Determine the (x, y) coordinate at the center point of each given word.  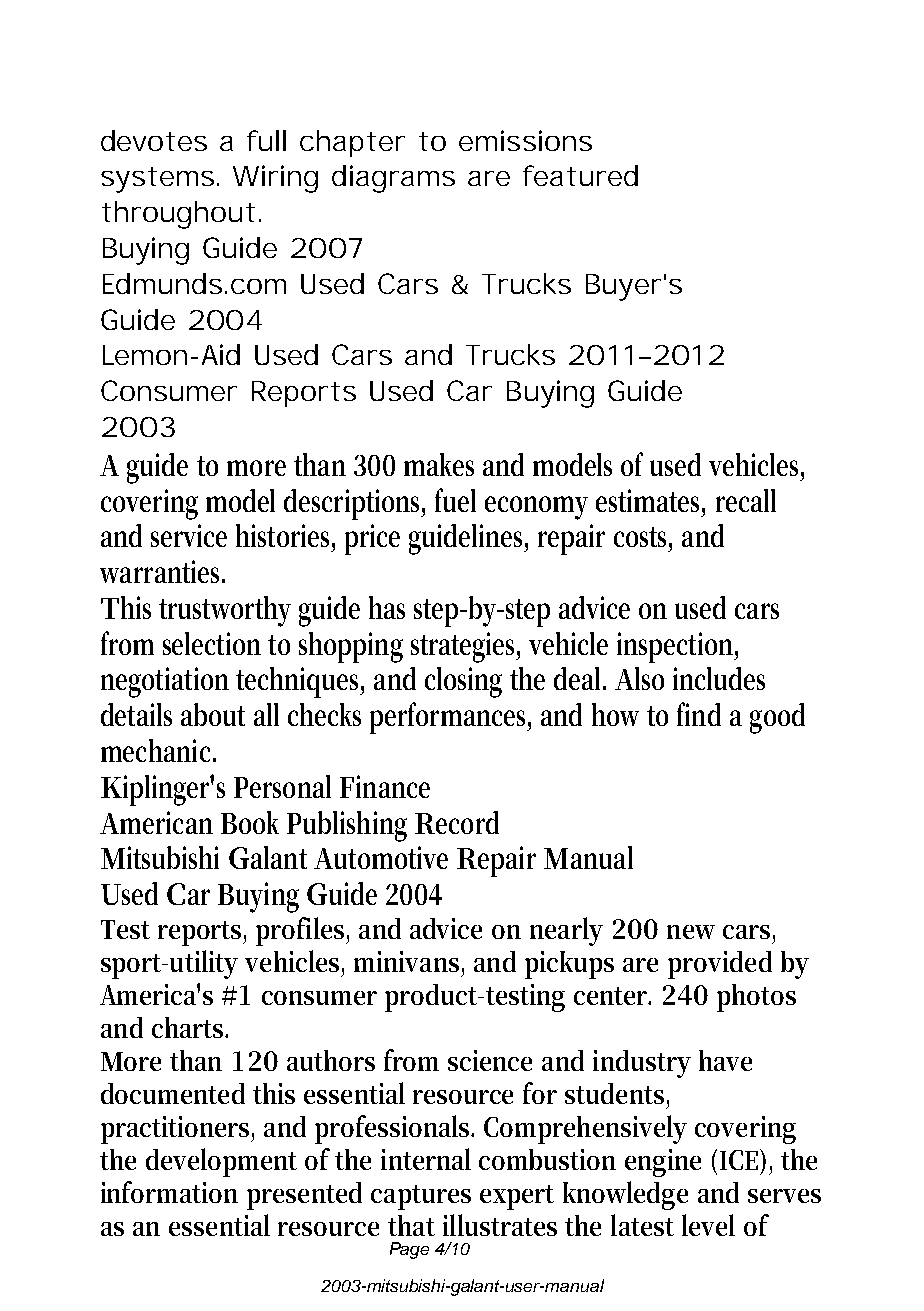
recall (746, 500)
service (189, 535)
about (213, 714)
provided (720, 965)
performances (450, 718)
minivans (408, 961)
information (169, 1192)
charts (189, 1027)
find (699, 714)
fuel (455, 500)
